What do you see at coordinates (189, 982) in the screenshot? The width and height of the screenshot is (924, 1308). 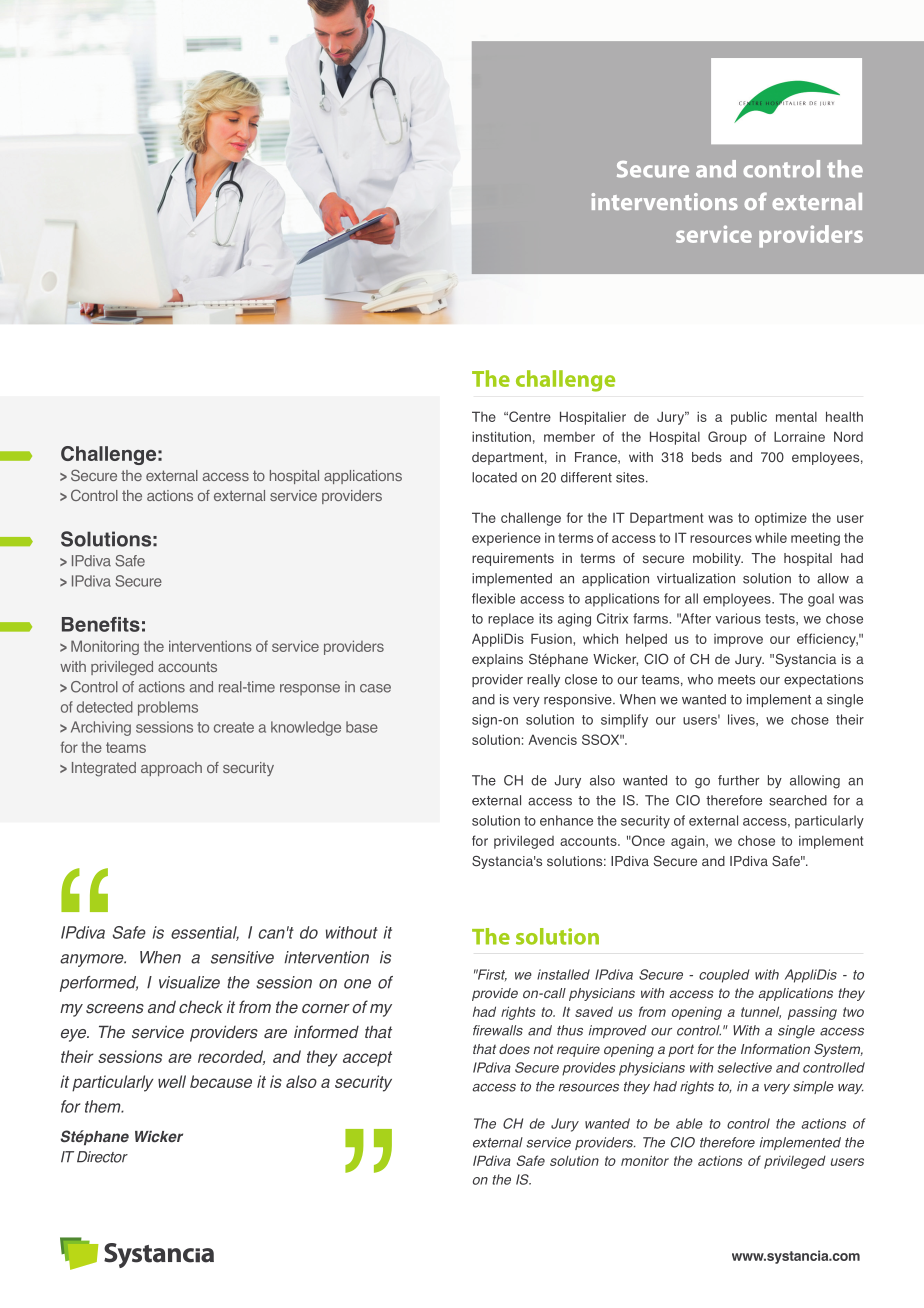 I see `visualize` at bounding box center [189, 982].
